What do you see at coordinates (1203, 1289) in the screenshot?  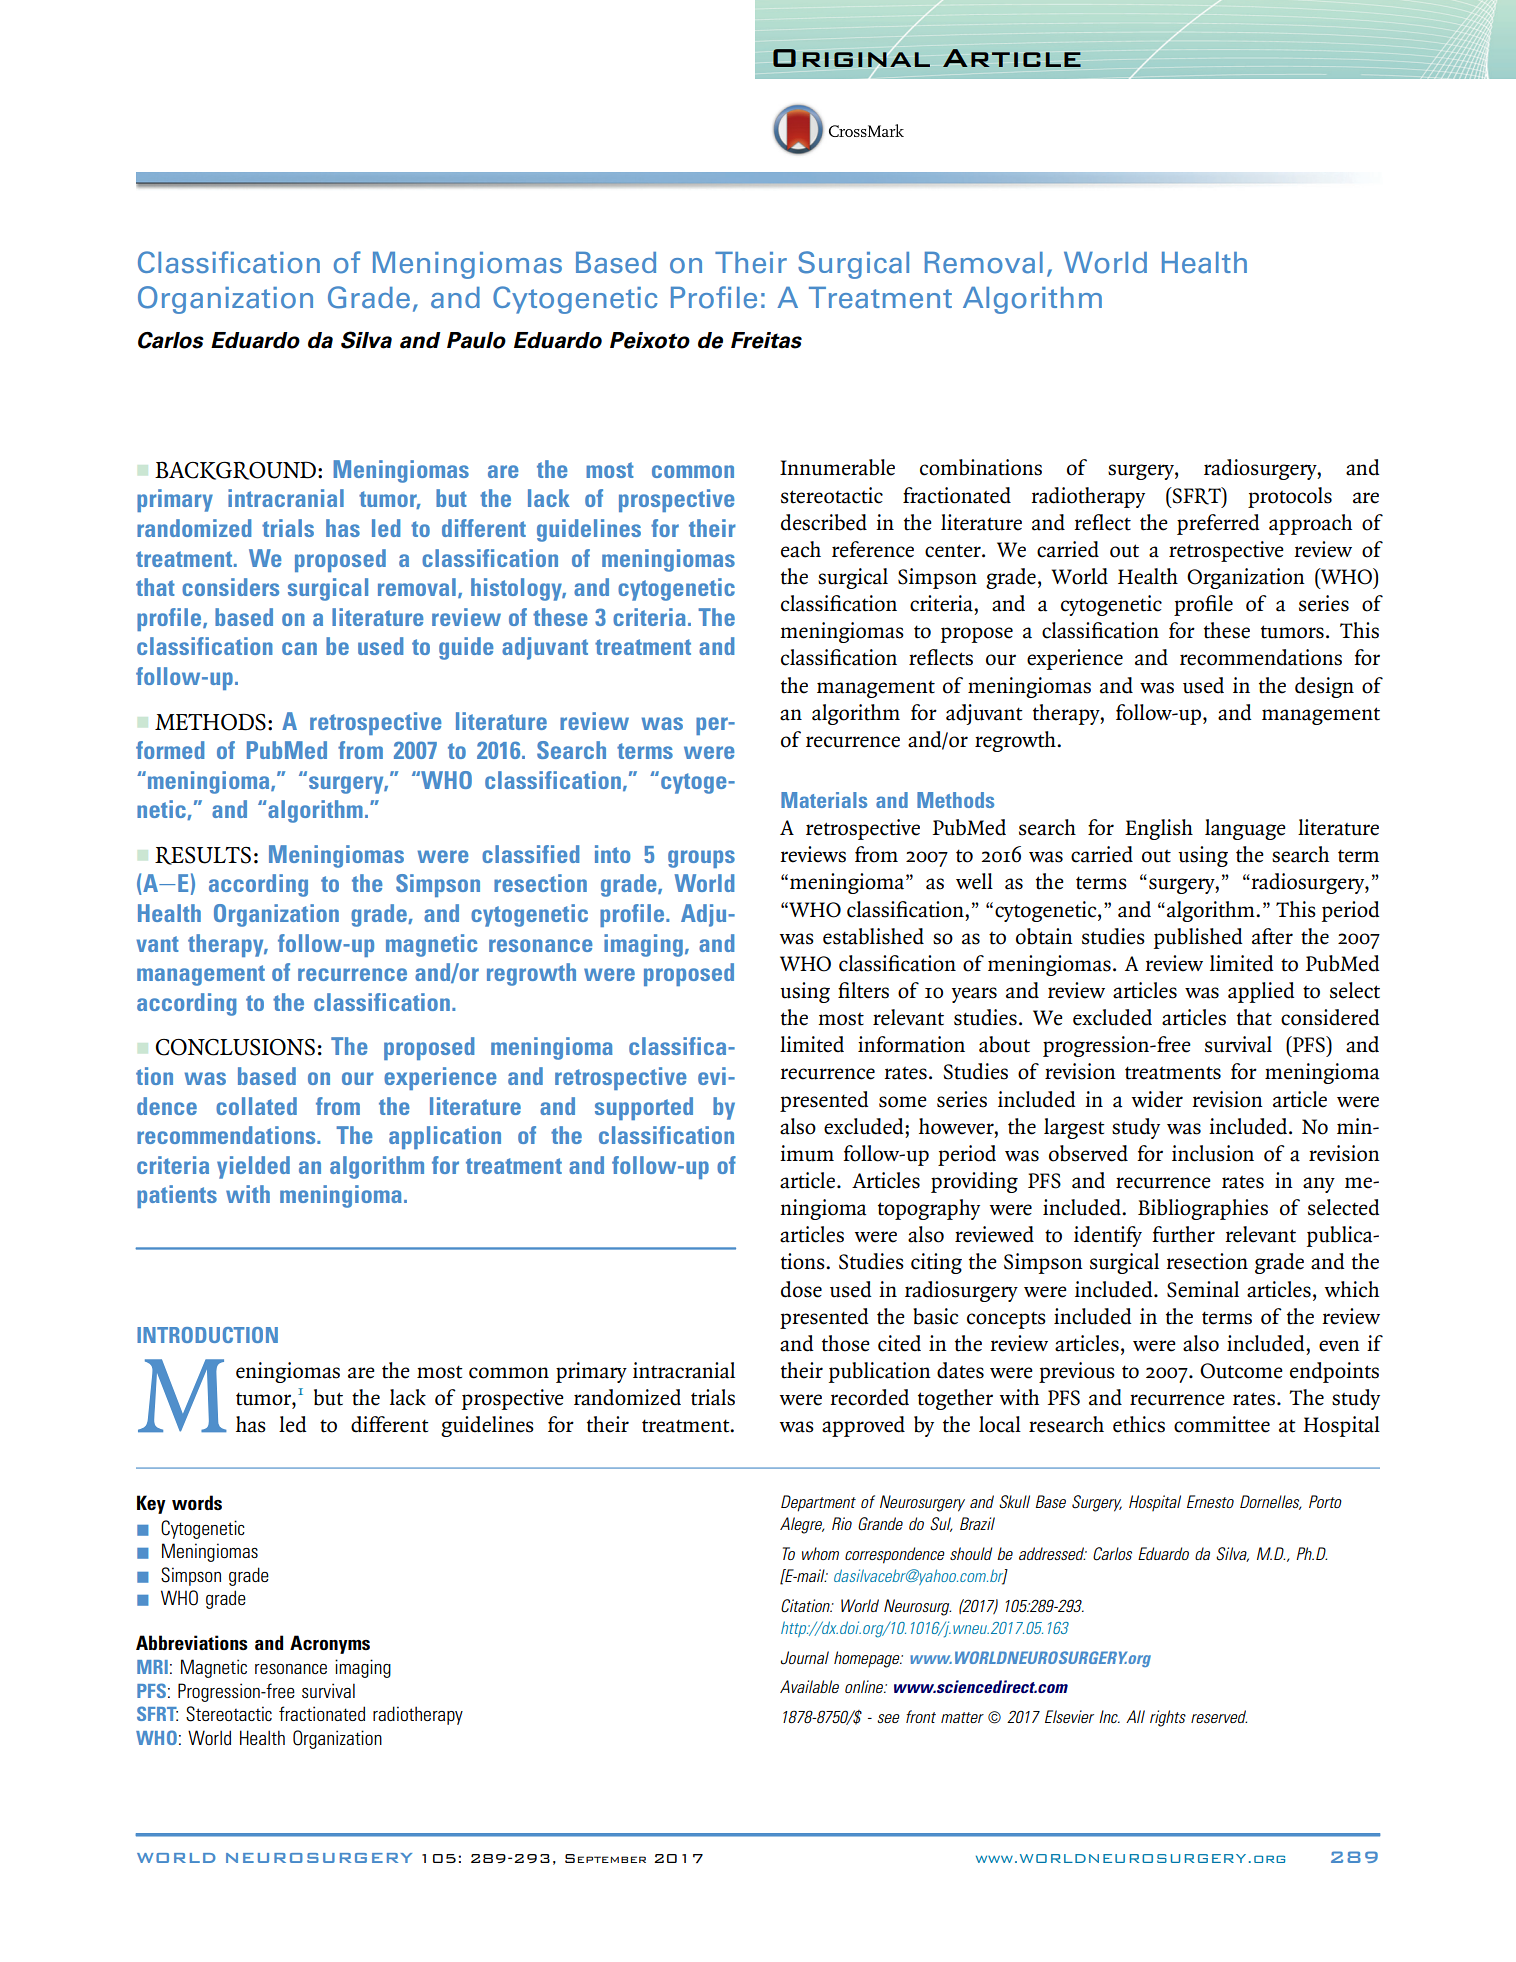 I see `Seminal` at bounding box center [1203, 1289].
